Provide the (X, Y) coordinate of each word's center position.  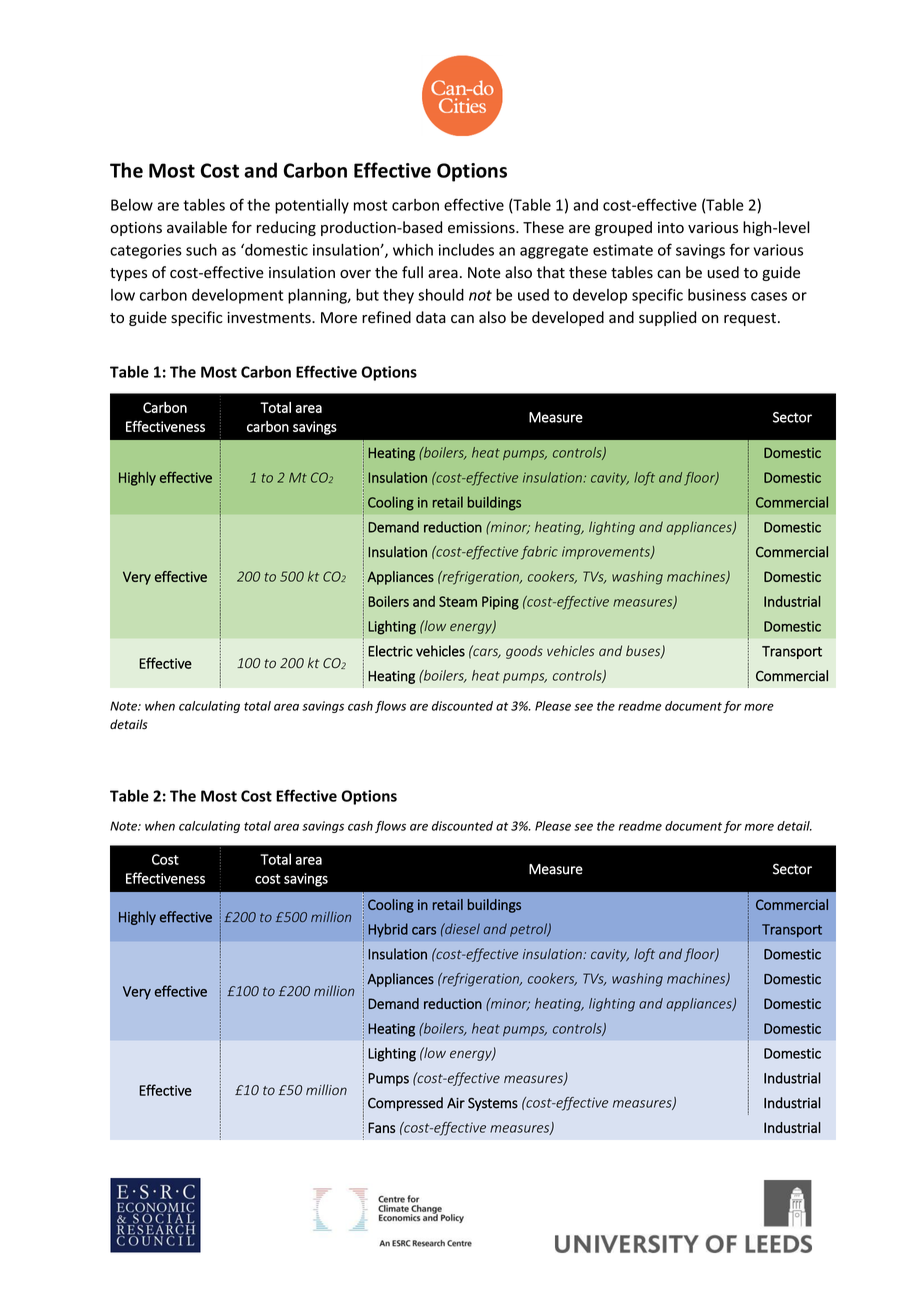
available (197, 227)
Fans (381, 1127)
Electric (390, 651)
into (671, 227)
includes (466, 250)
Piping (500, 603)
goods (524, 652)
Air (456, 1103)
